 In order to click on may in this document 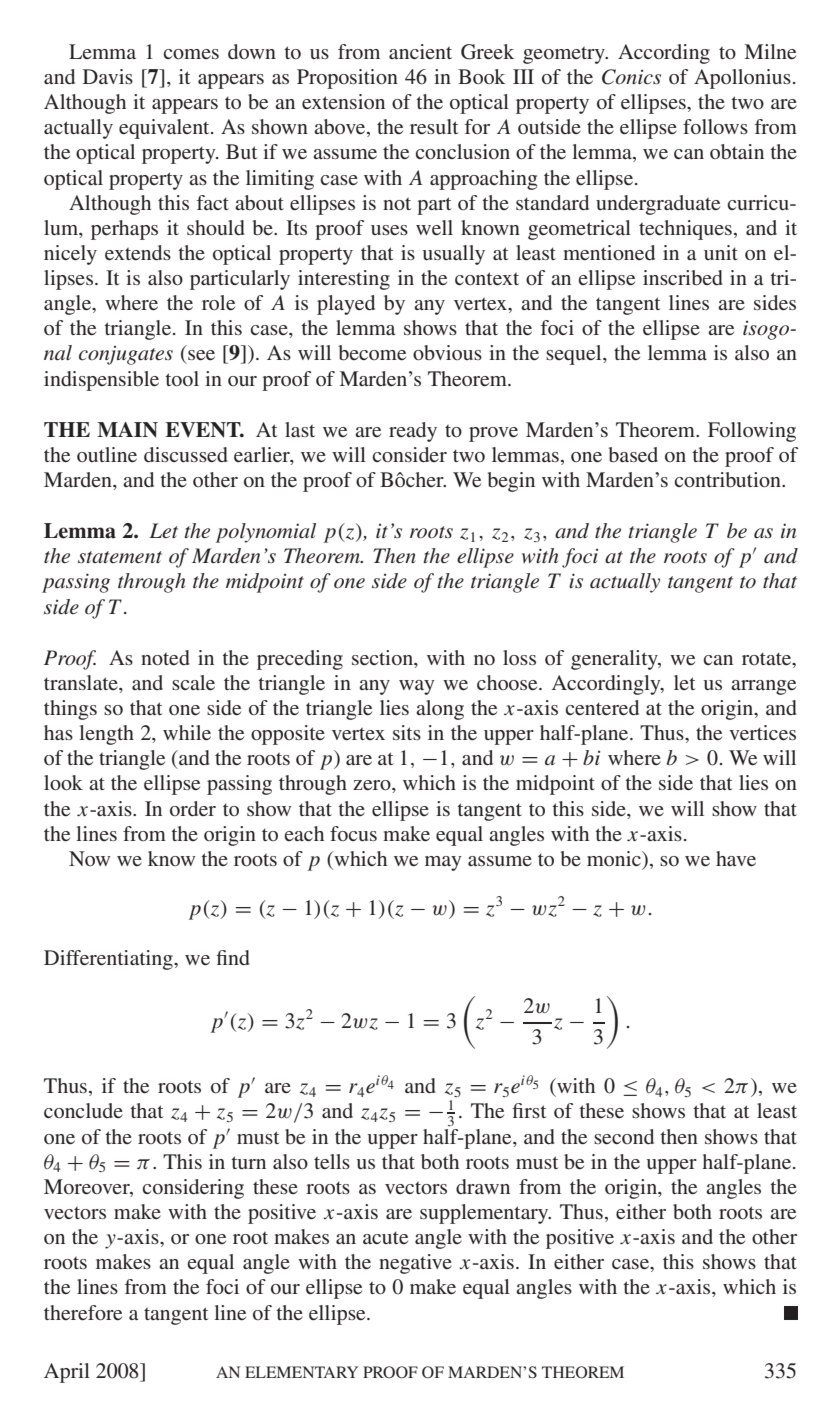, I will do `click(443, 863)`.
